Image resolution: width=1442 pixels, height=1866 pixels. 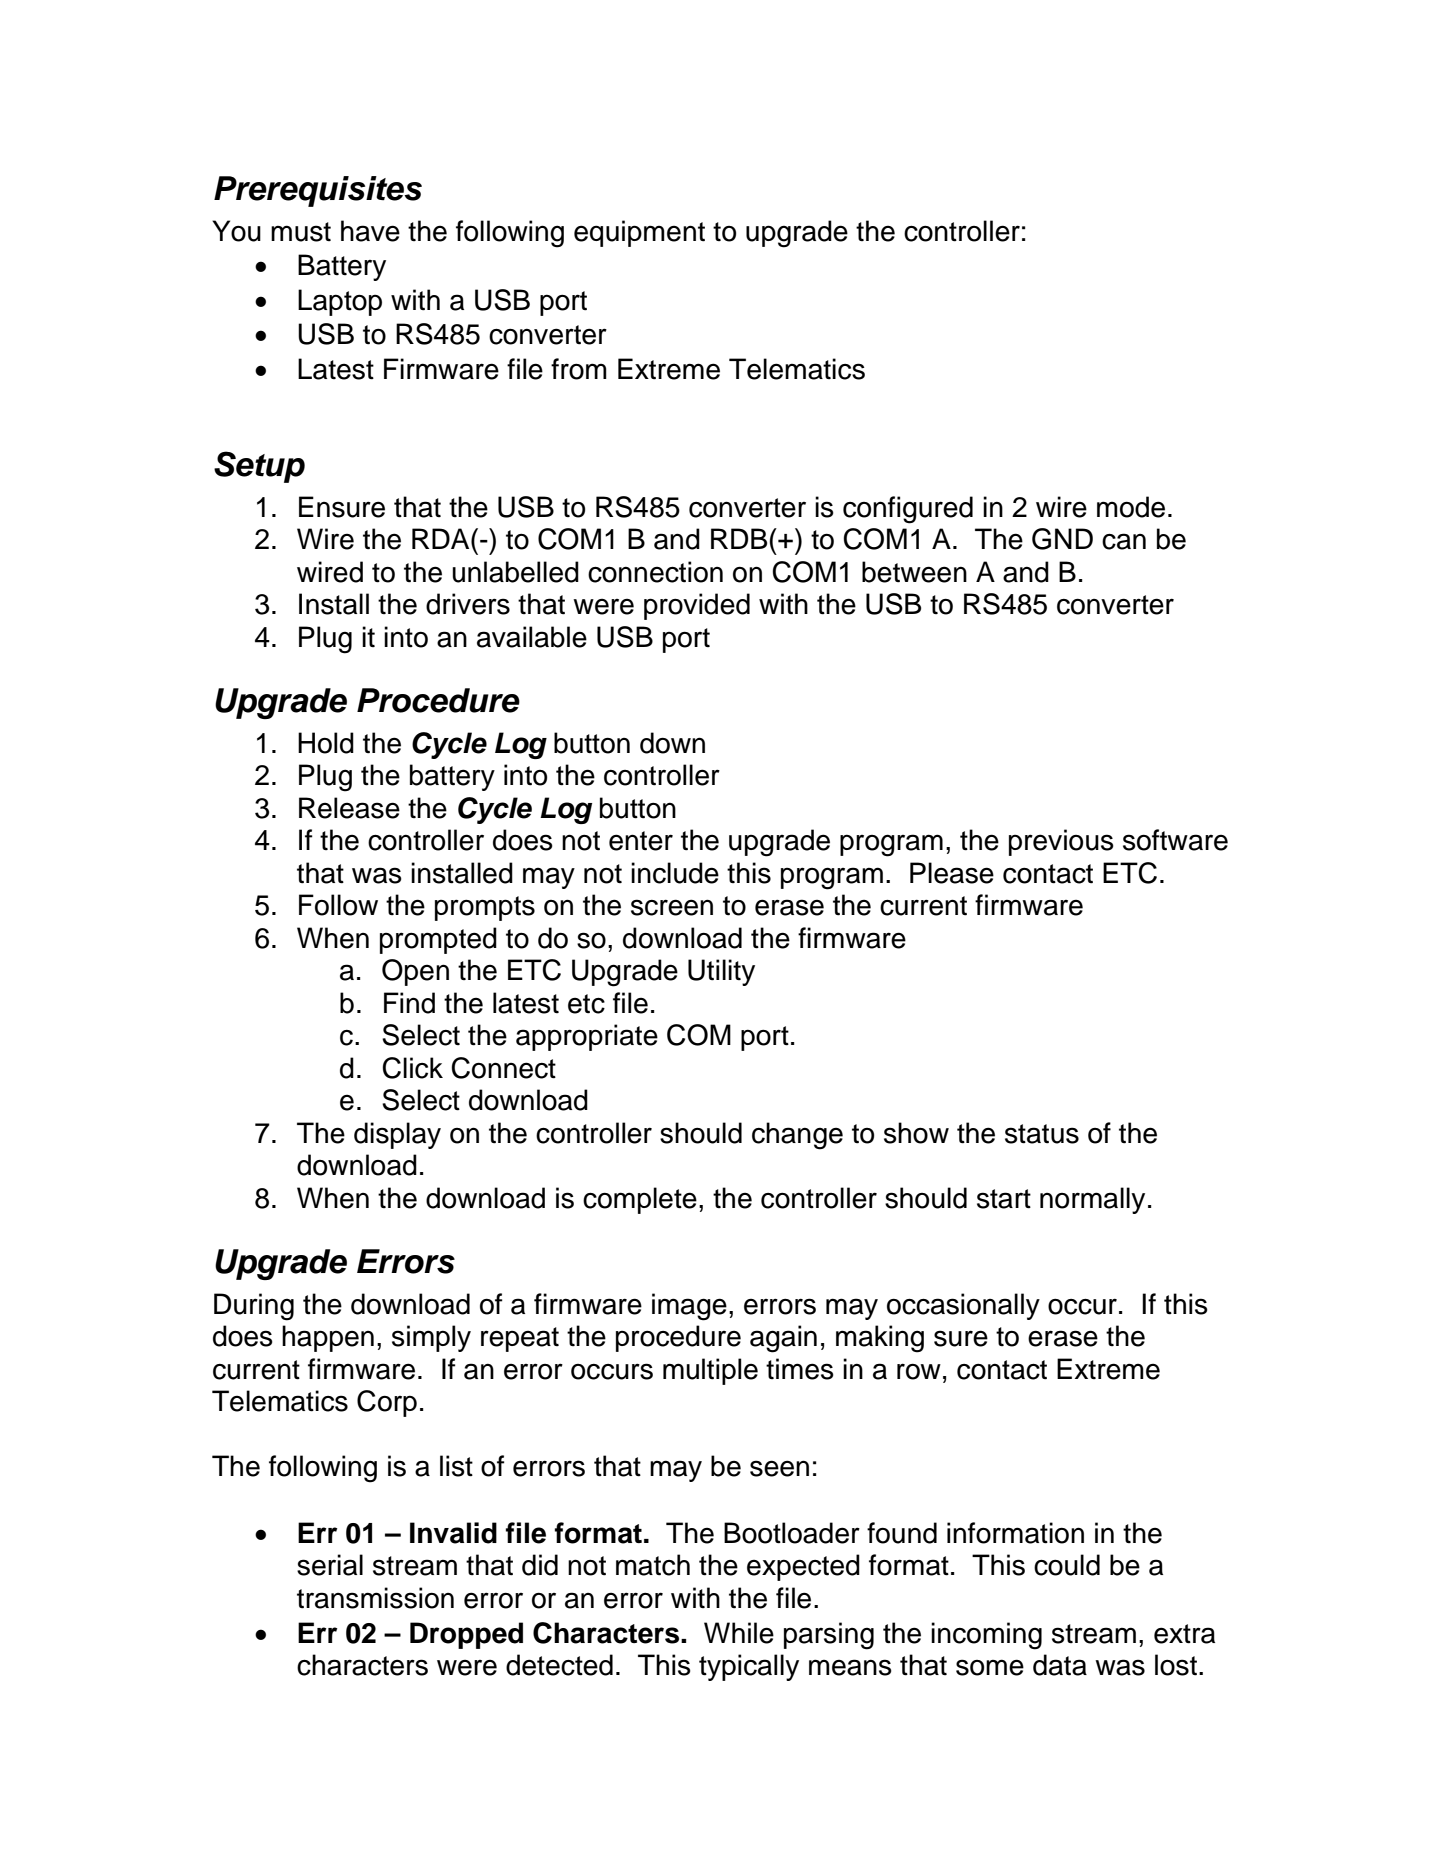 I want to click on GND, so click(x=1062, y=539).
